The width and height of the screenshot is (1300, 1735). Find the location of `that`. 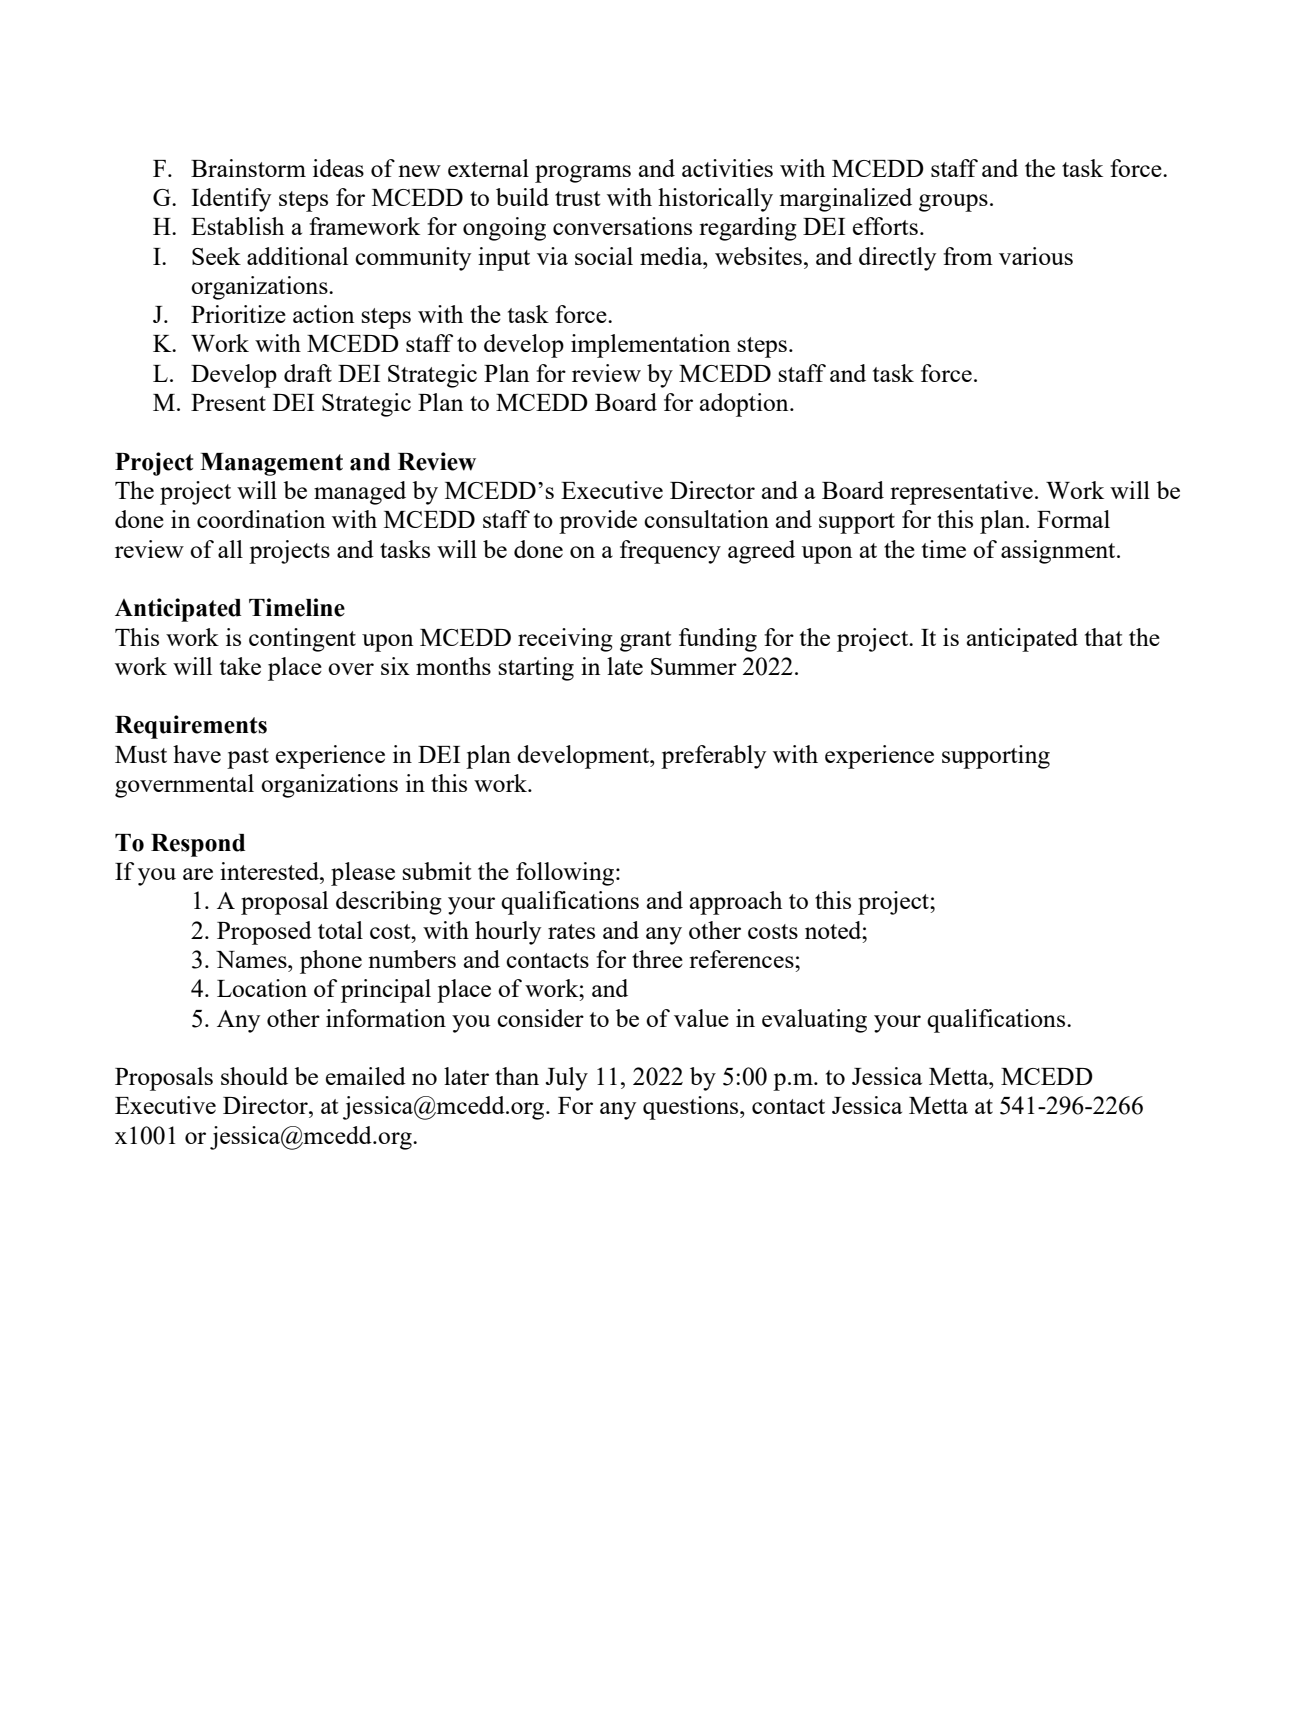

that is located at coordinates (1103, 637).
